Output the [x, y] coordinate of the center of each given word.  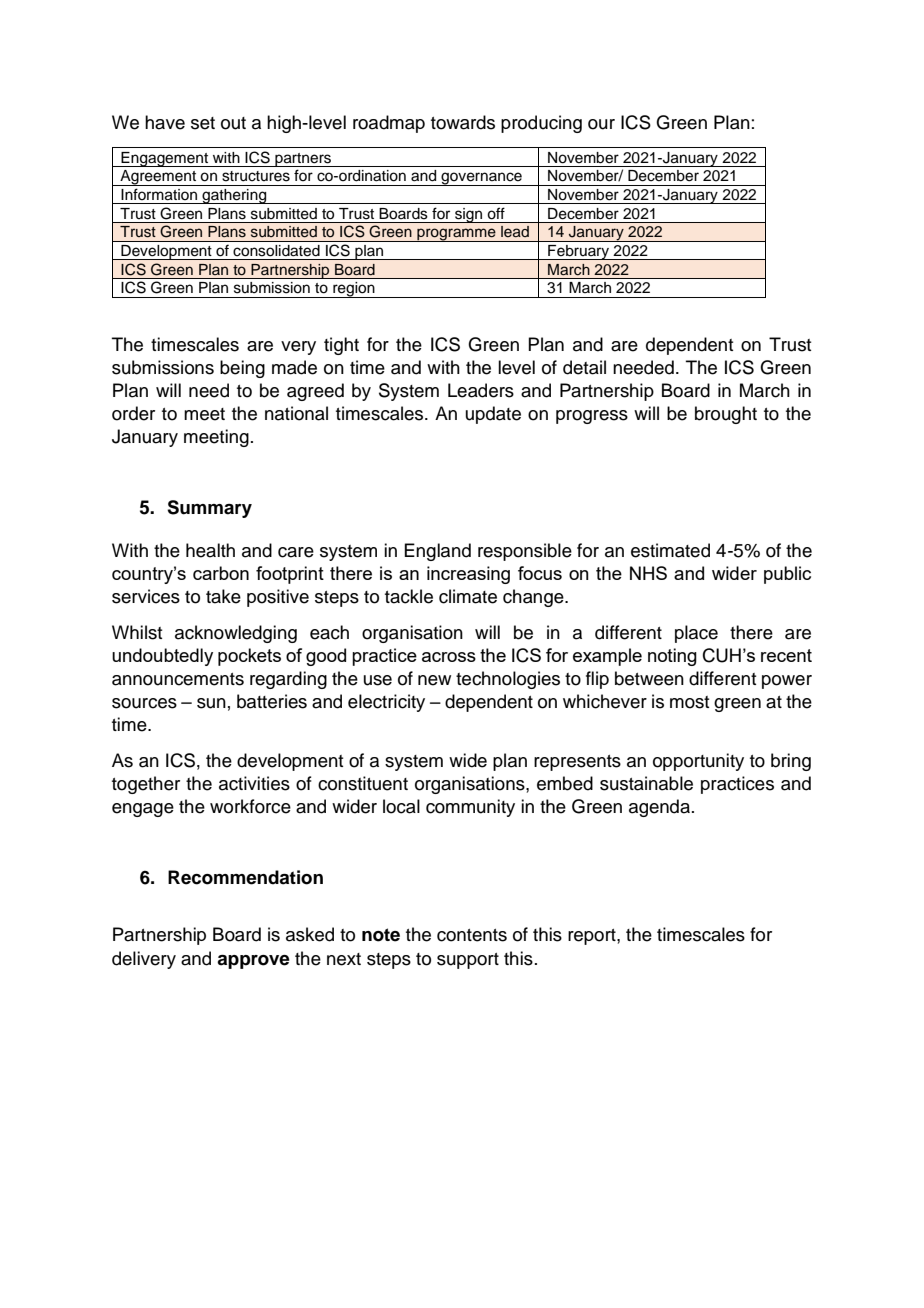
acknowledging [236, 634]
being [242, 369]
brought [726, 415]
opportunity [698, 762]
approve [253, 962]
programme [456, 235]
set [203, 123]
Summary [209, 509]
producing [541, 124]
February [578, 252]
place [696, 634]
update [493, 415]
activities [254, 783]
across [449, 657]
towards [463, 122]
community [470, 808]
